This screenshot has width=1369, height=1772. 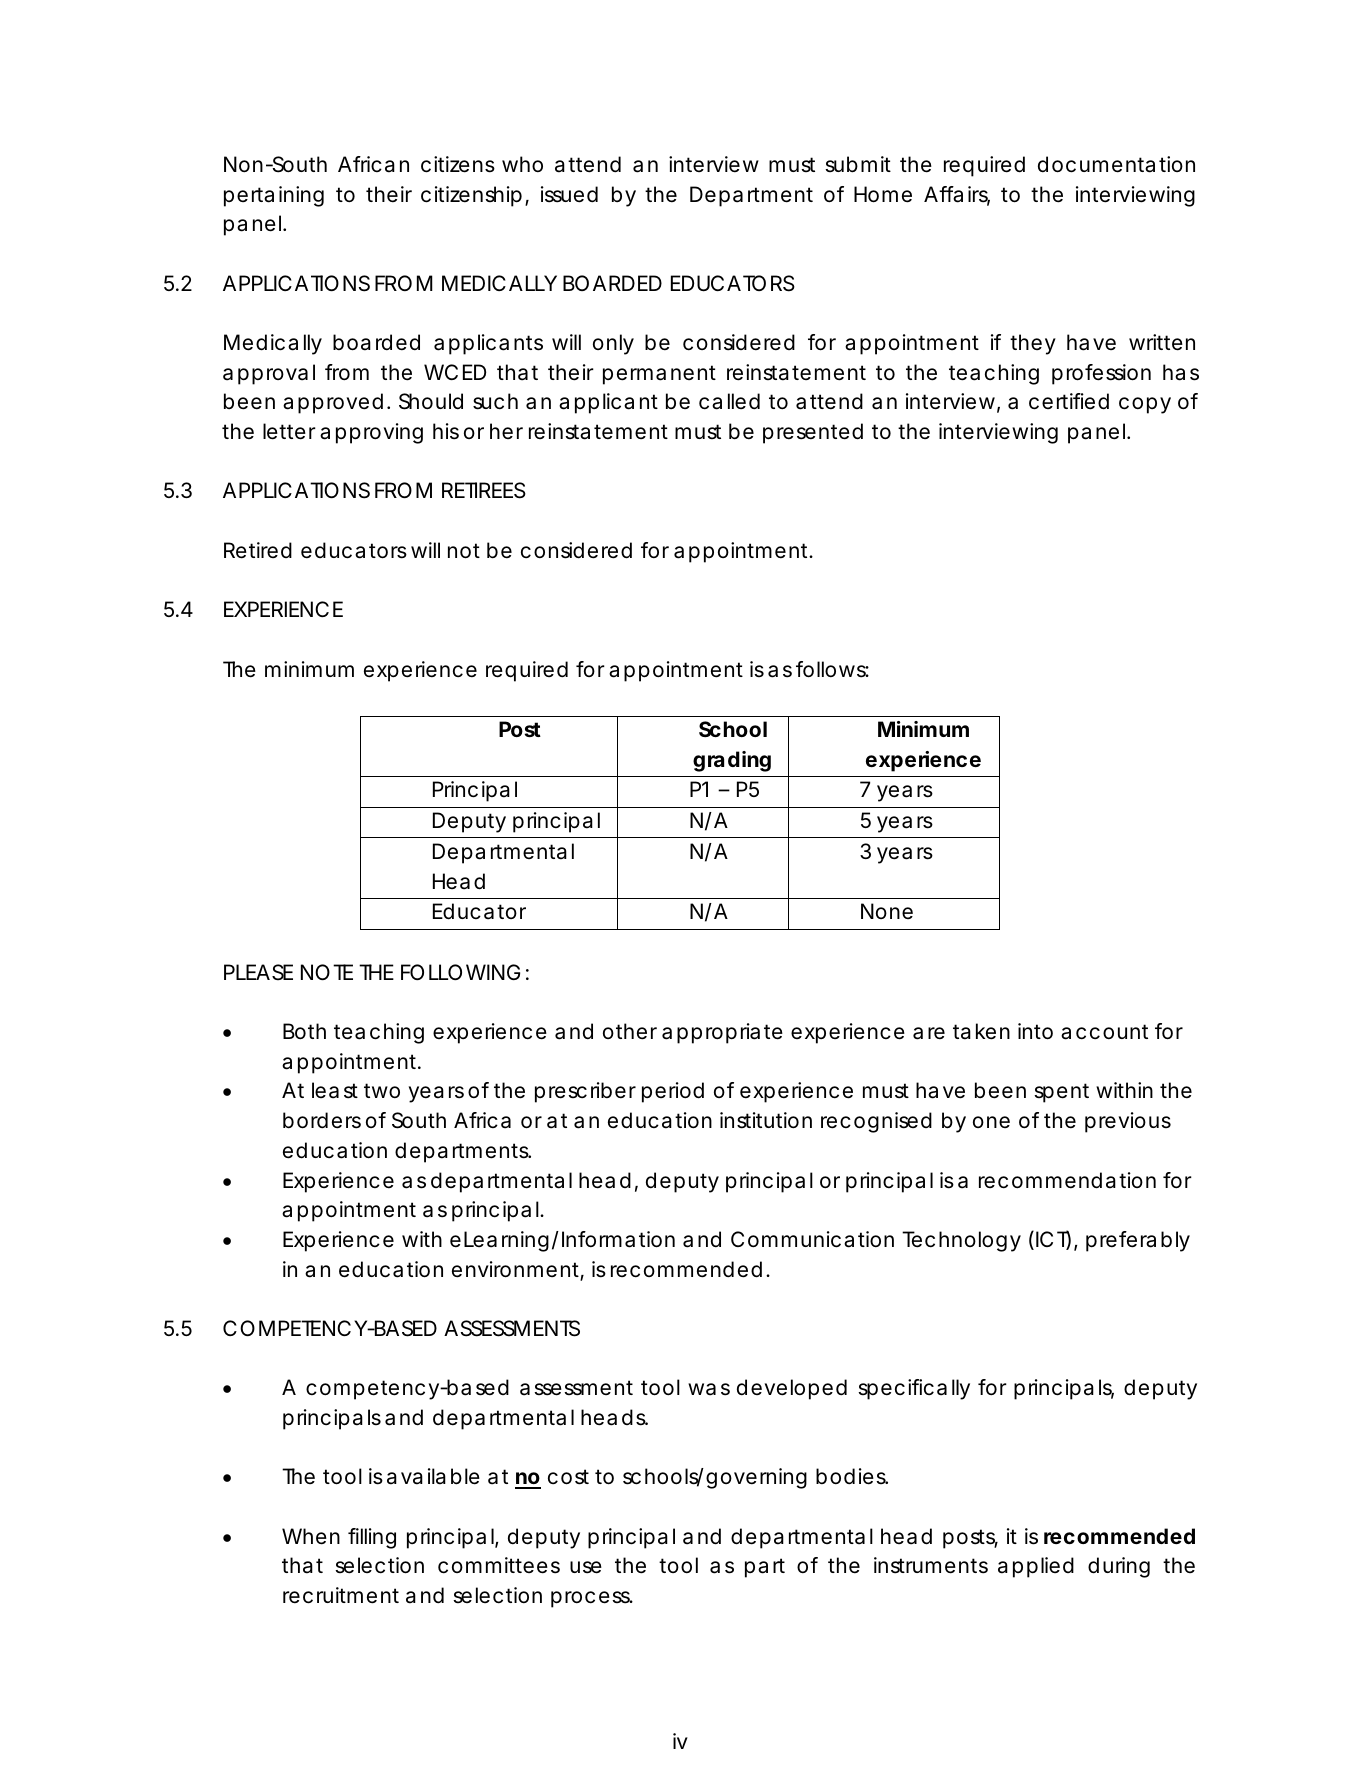 What do you see at coordinates (372, 1538) in the screenshot?
I see `filling` at bounding box center [372, 1538].
